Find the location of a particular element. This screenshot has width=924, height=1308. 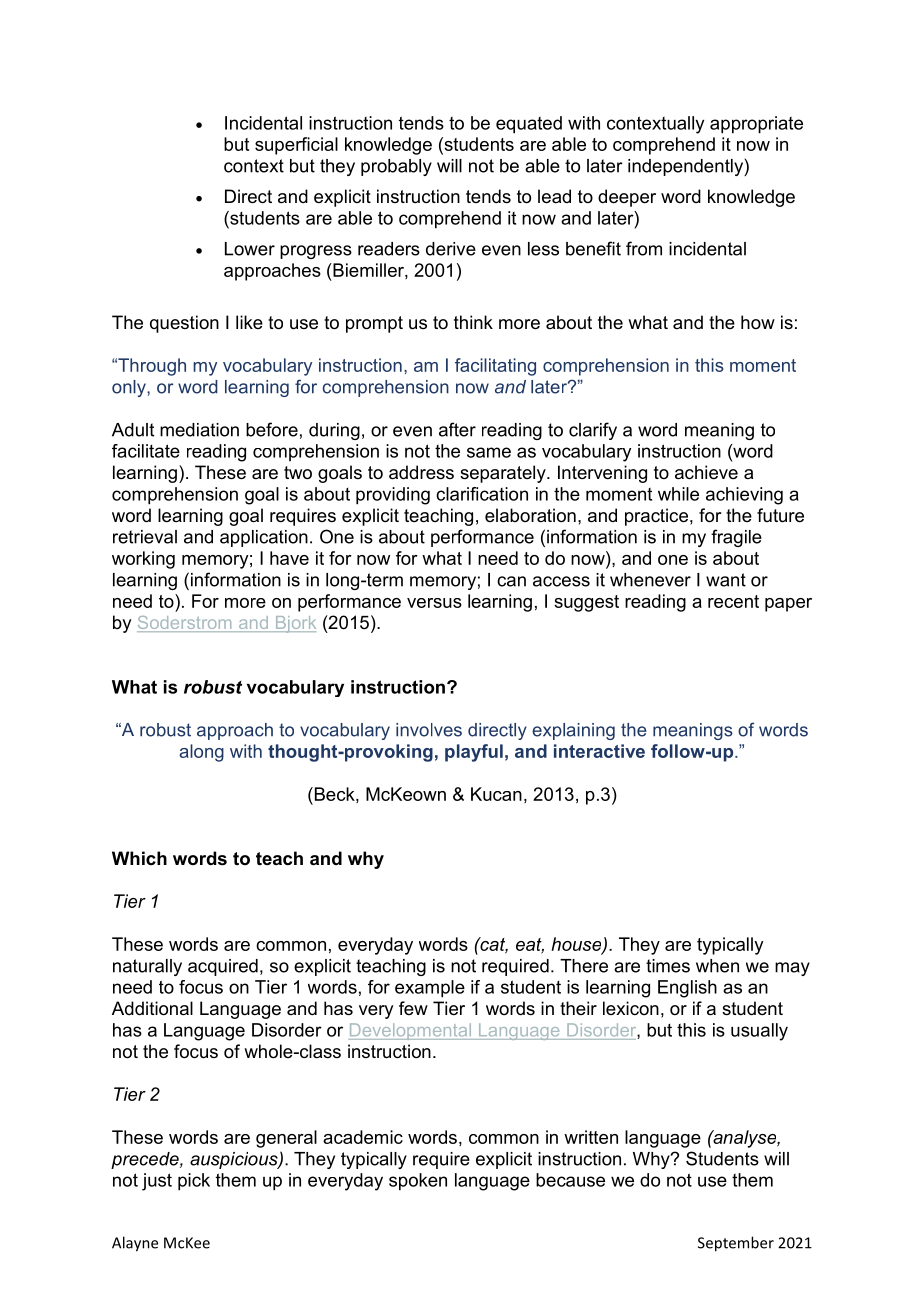

Bjork is located at coordinates (294, 624).
